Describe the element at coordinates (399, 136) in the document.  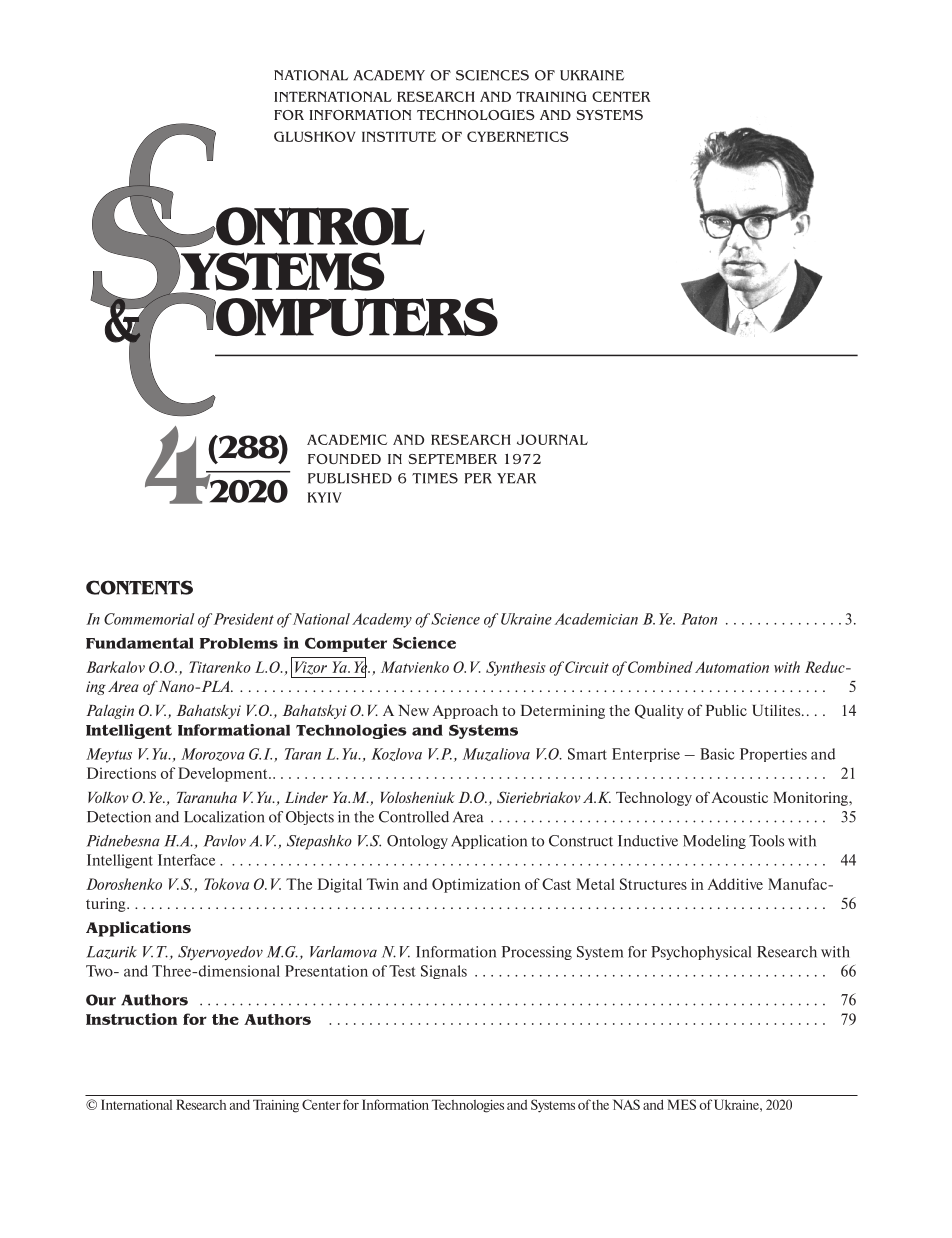
I see `Institute` at that location.
